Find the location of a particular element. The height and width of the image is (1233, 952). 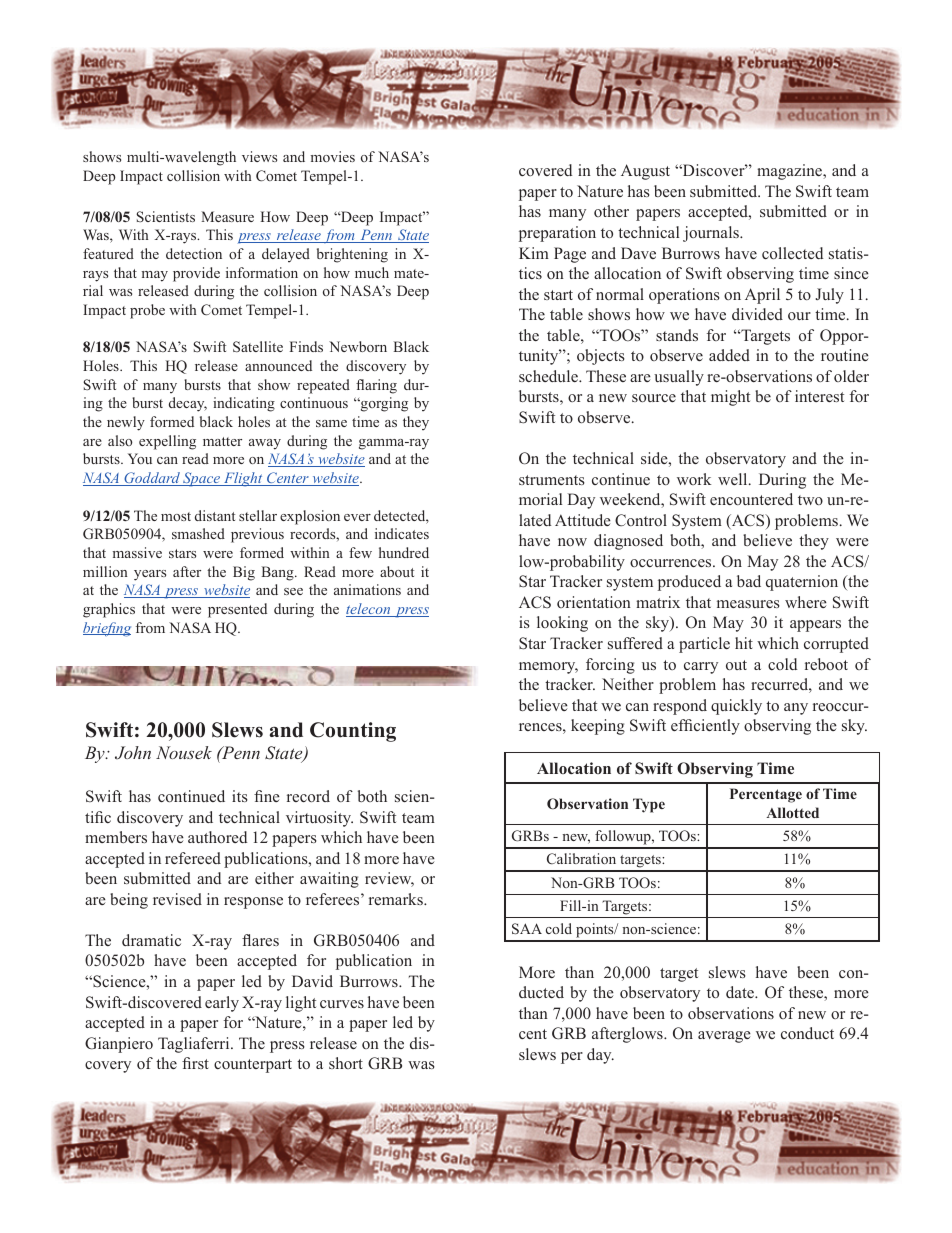

Calibration is located at coordinates (581, 858).
